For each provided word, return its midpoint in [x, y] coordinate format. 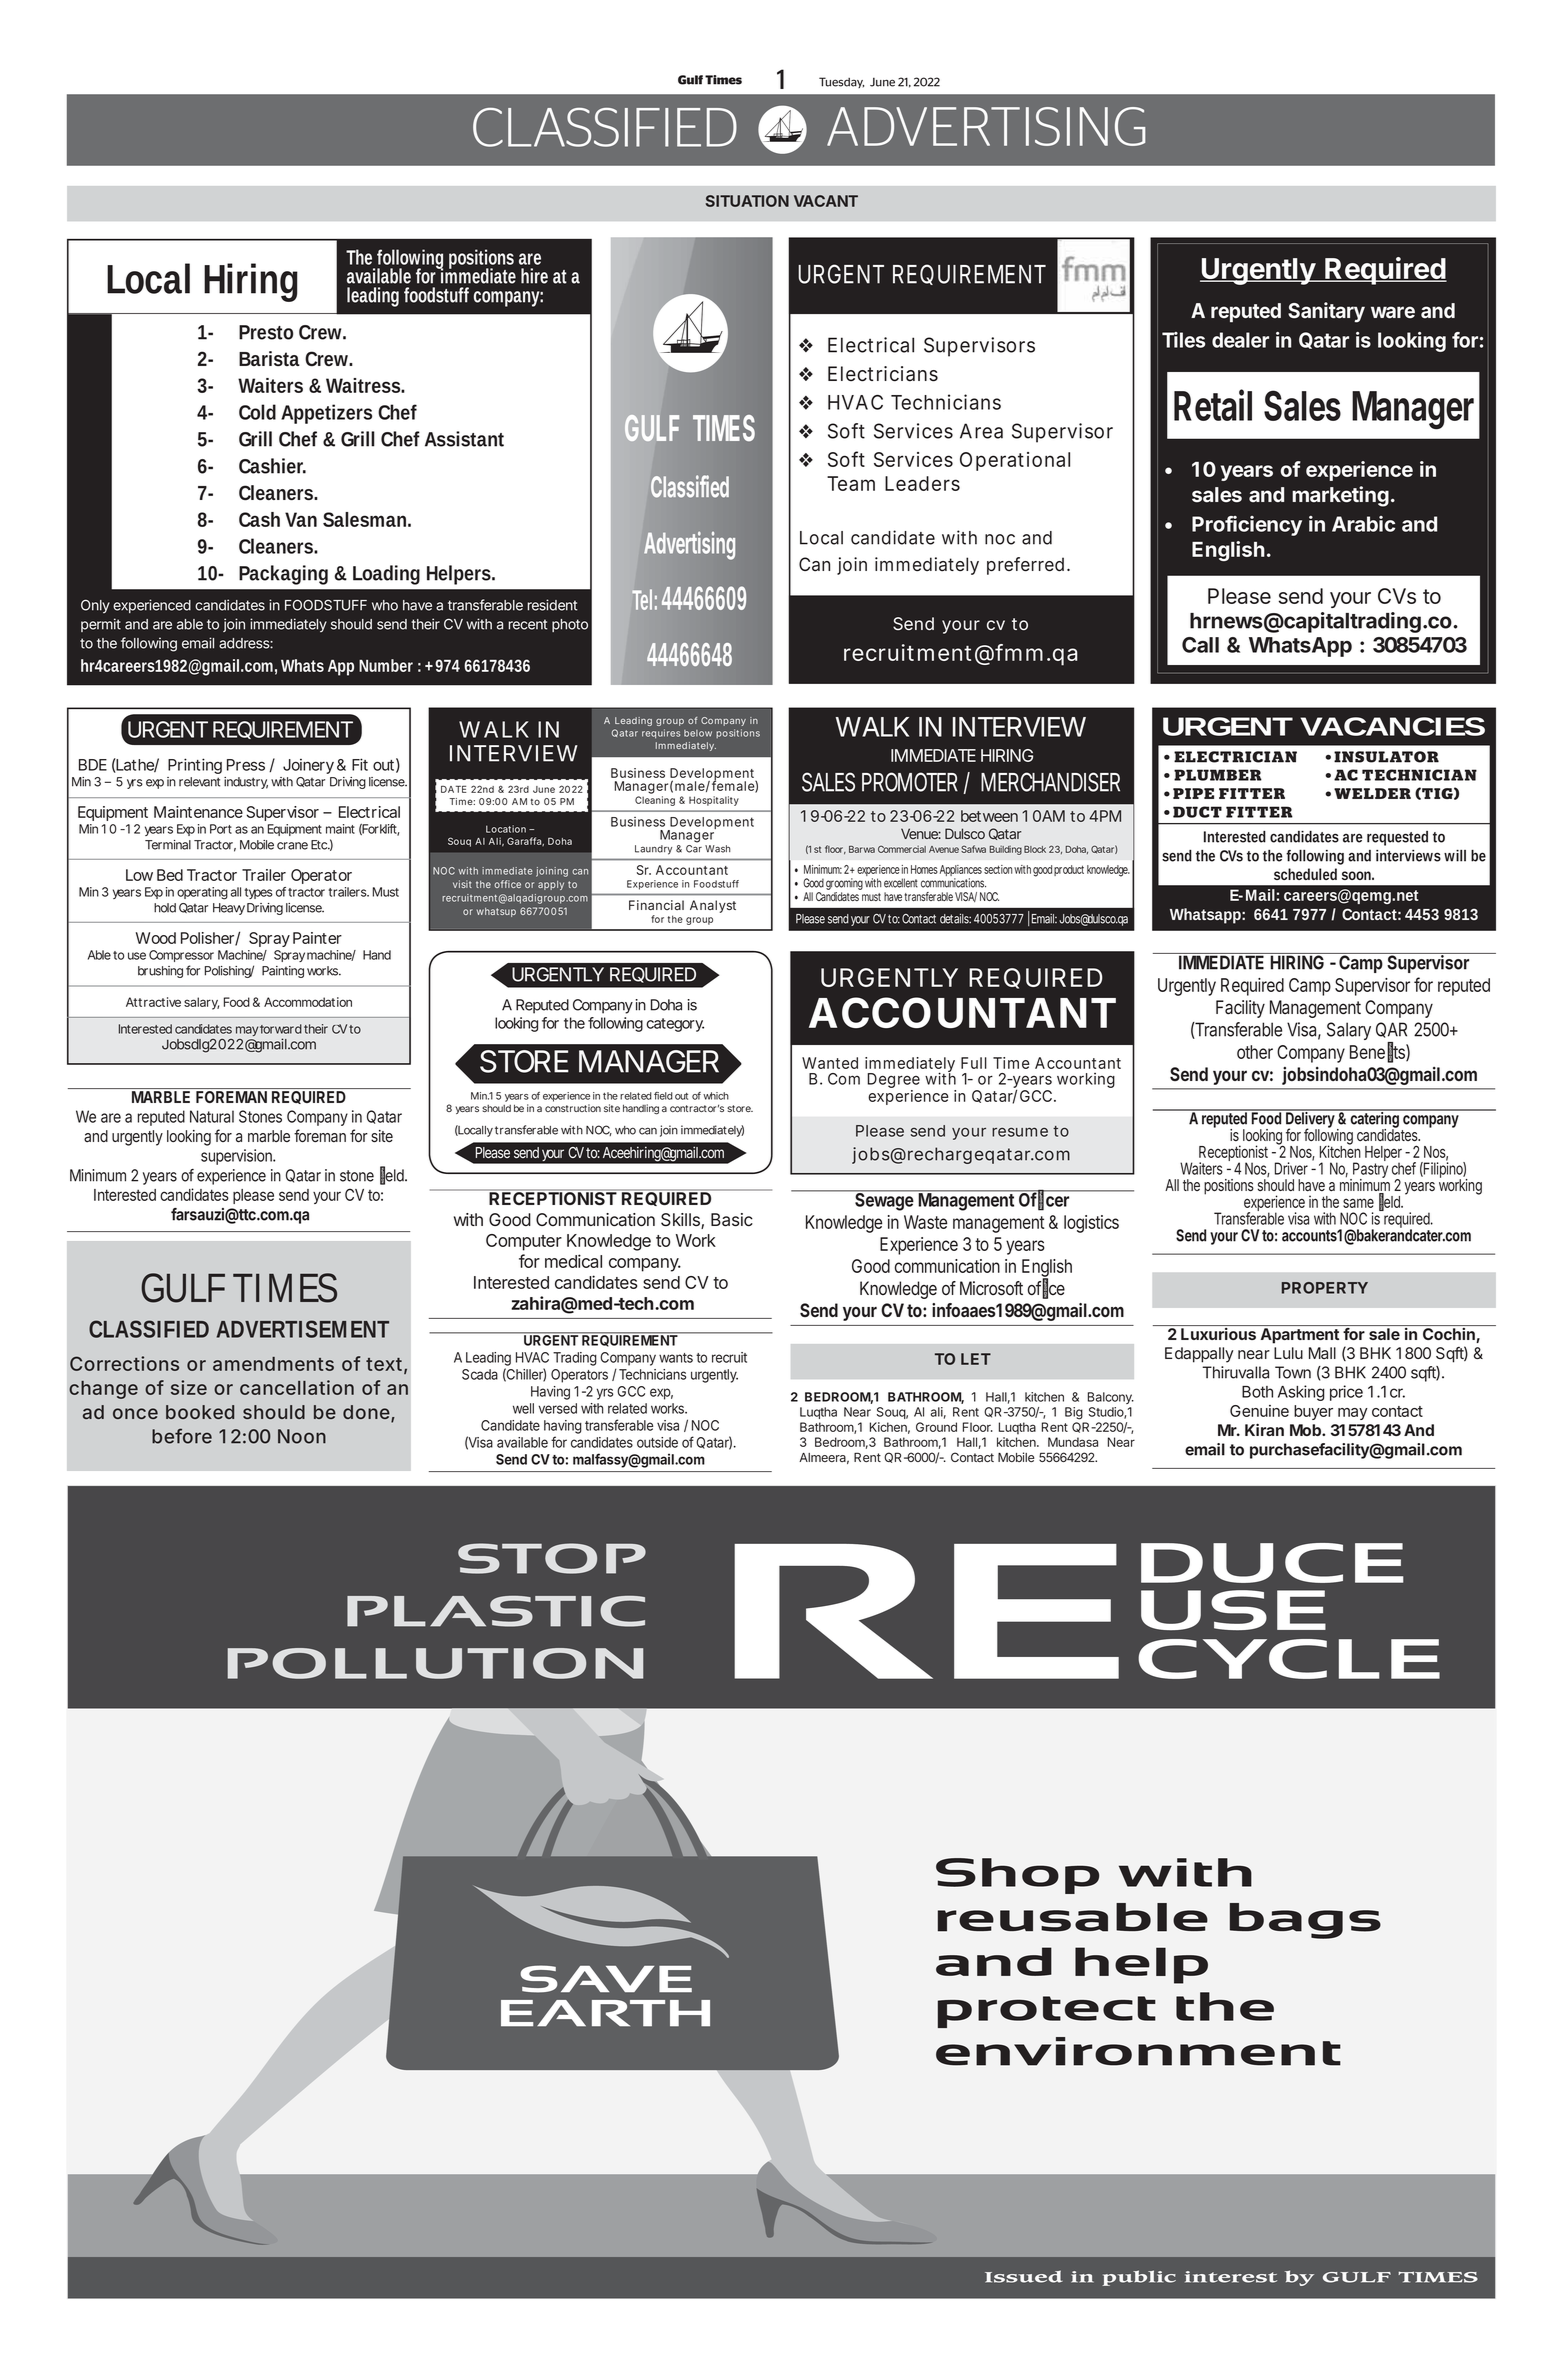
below [698, 733]
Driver [1291, 1168]
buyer [1313, 1412]
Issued [1024, 2276]
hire [534, 276]
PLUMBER [1218, 775]
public [1139, 2278]
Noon [302, 1436]
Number [386, 665]
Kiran [1264, 1429]
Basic [732, 1220]
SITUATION [747, 201]
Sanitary [1326, 312]
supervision [237, 1157]
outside [657, 1442]
